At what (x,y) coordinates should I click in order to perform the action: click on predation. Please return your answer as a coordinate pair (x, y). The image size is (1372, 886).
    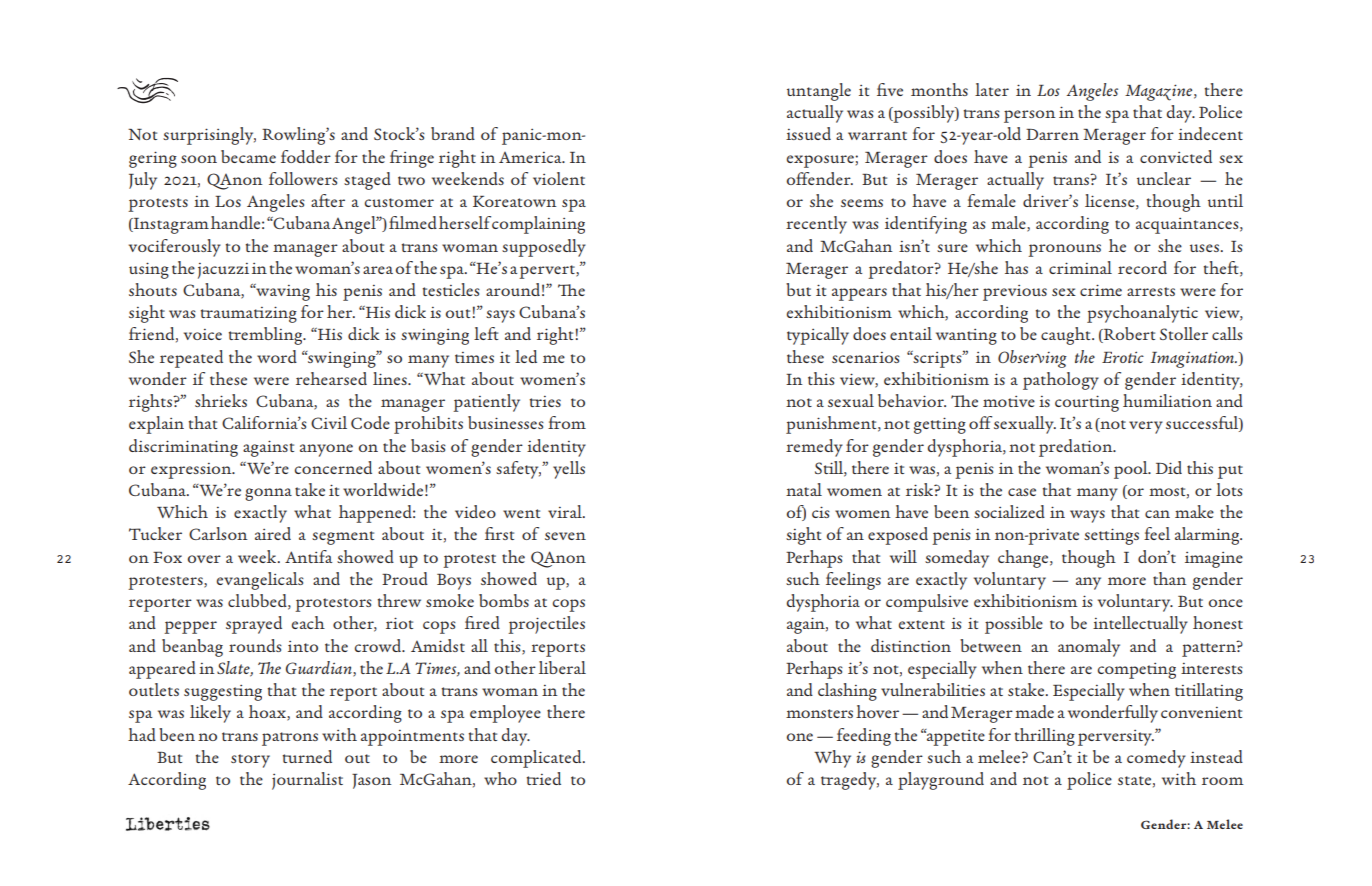
    Looking at the image, I should click on (1077, 448).
